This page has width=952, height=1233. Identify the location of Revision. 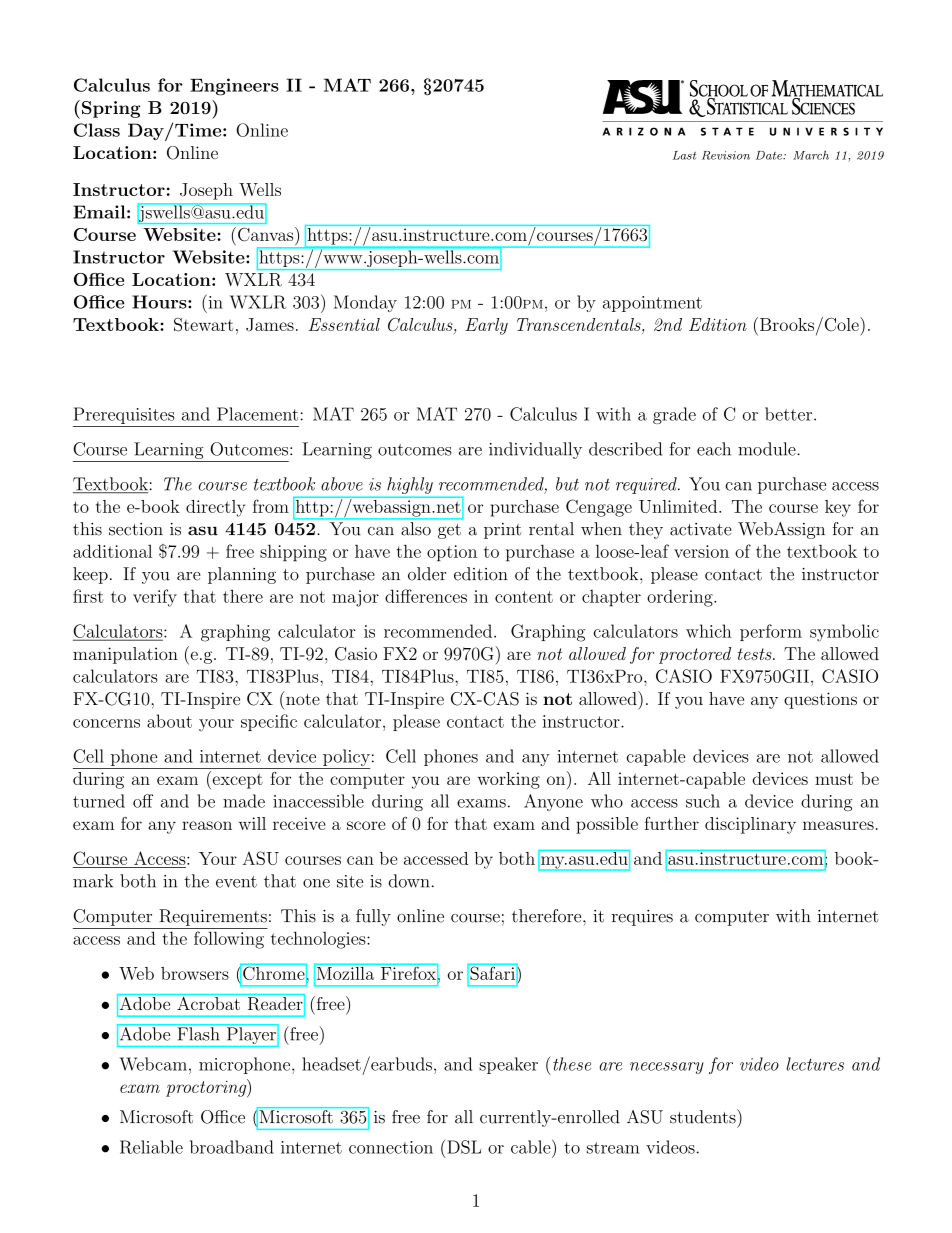
(726, 155).
